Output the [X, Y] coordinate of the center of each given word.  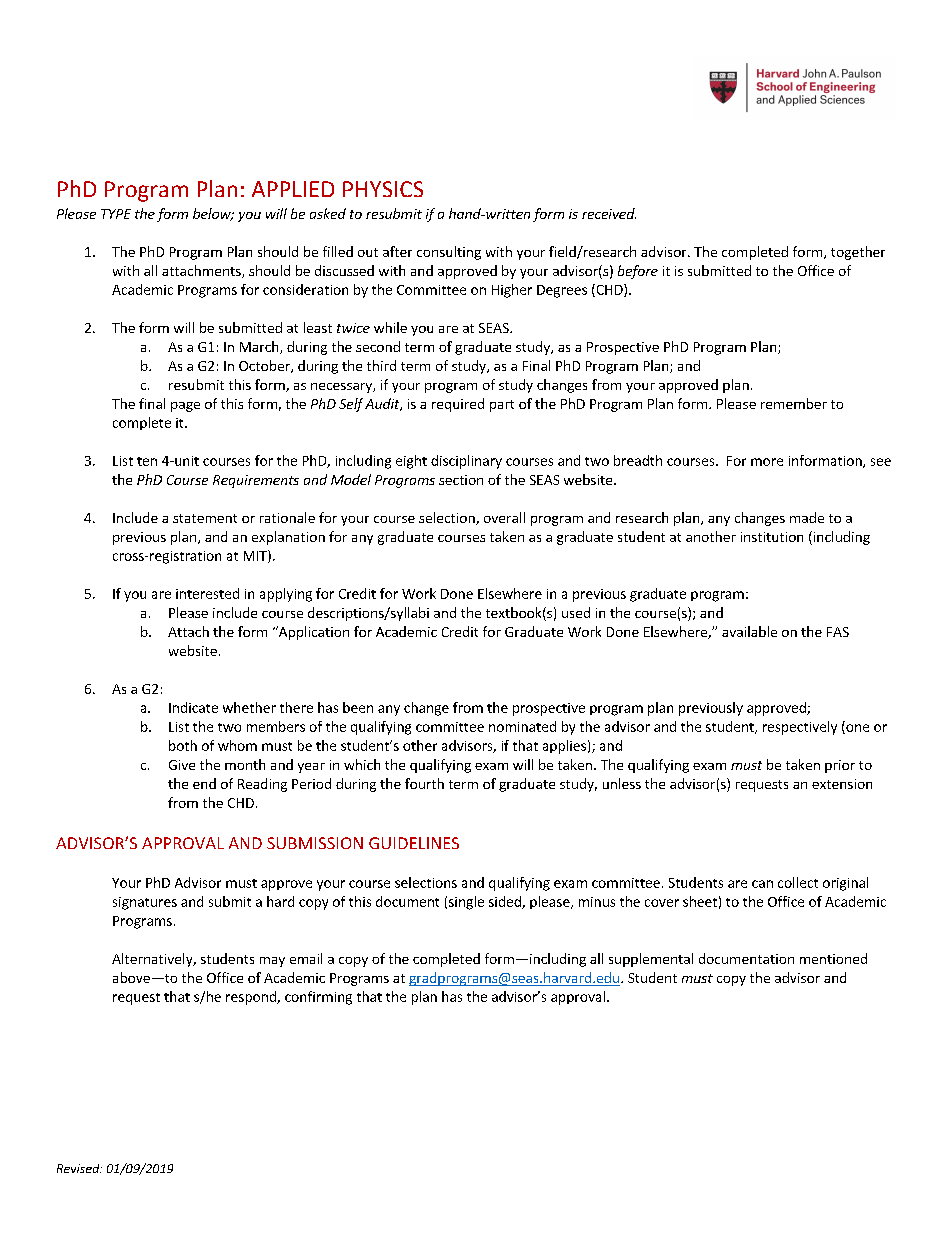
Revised [79, 1168]
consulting [449, 253]
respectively [800, 728]
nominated [522, 726]
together [858, 253]
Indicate [193, 707]
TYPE [116, 214]
